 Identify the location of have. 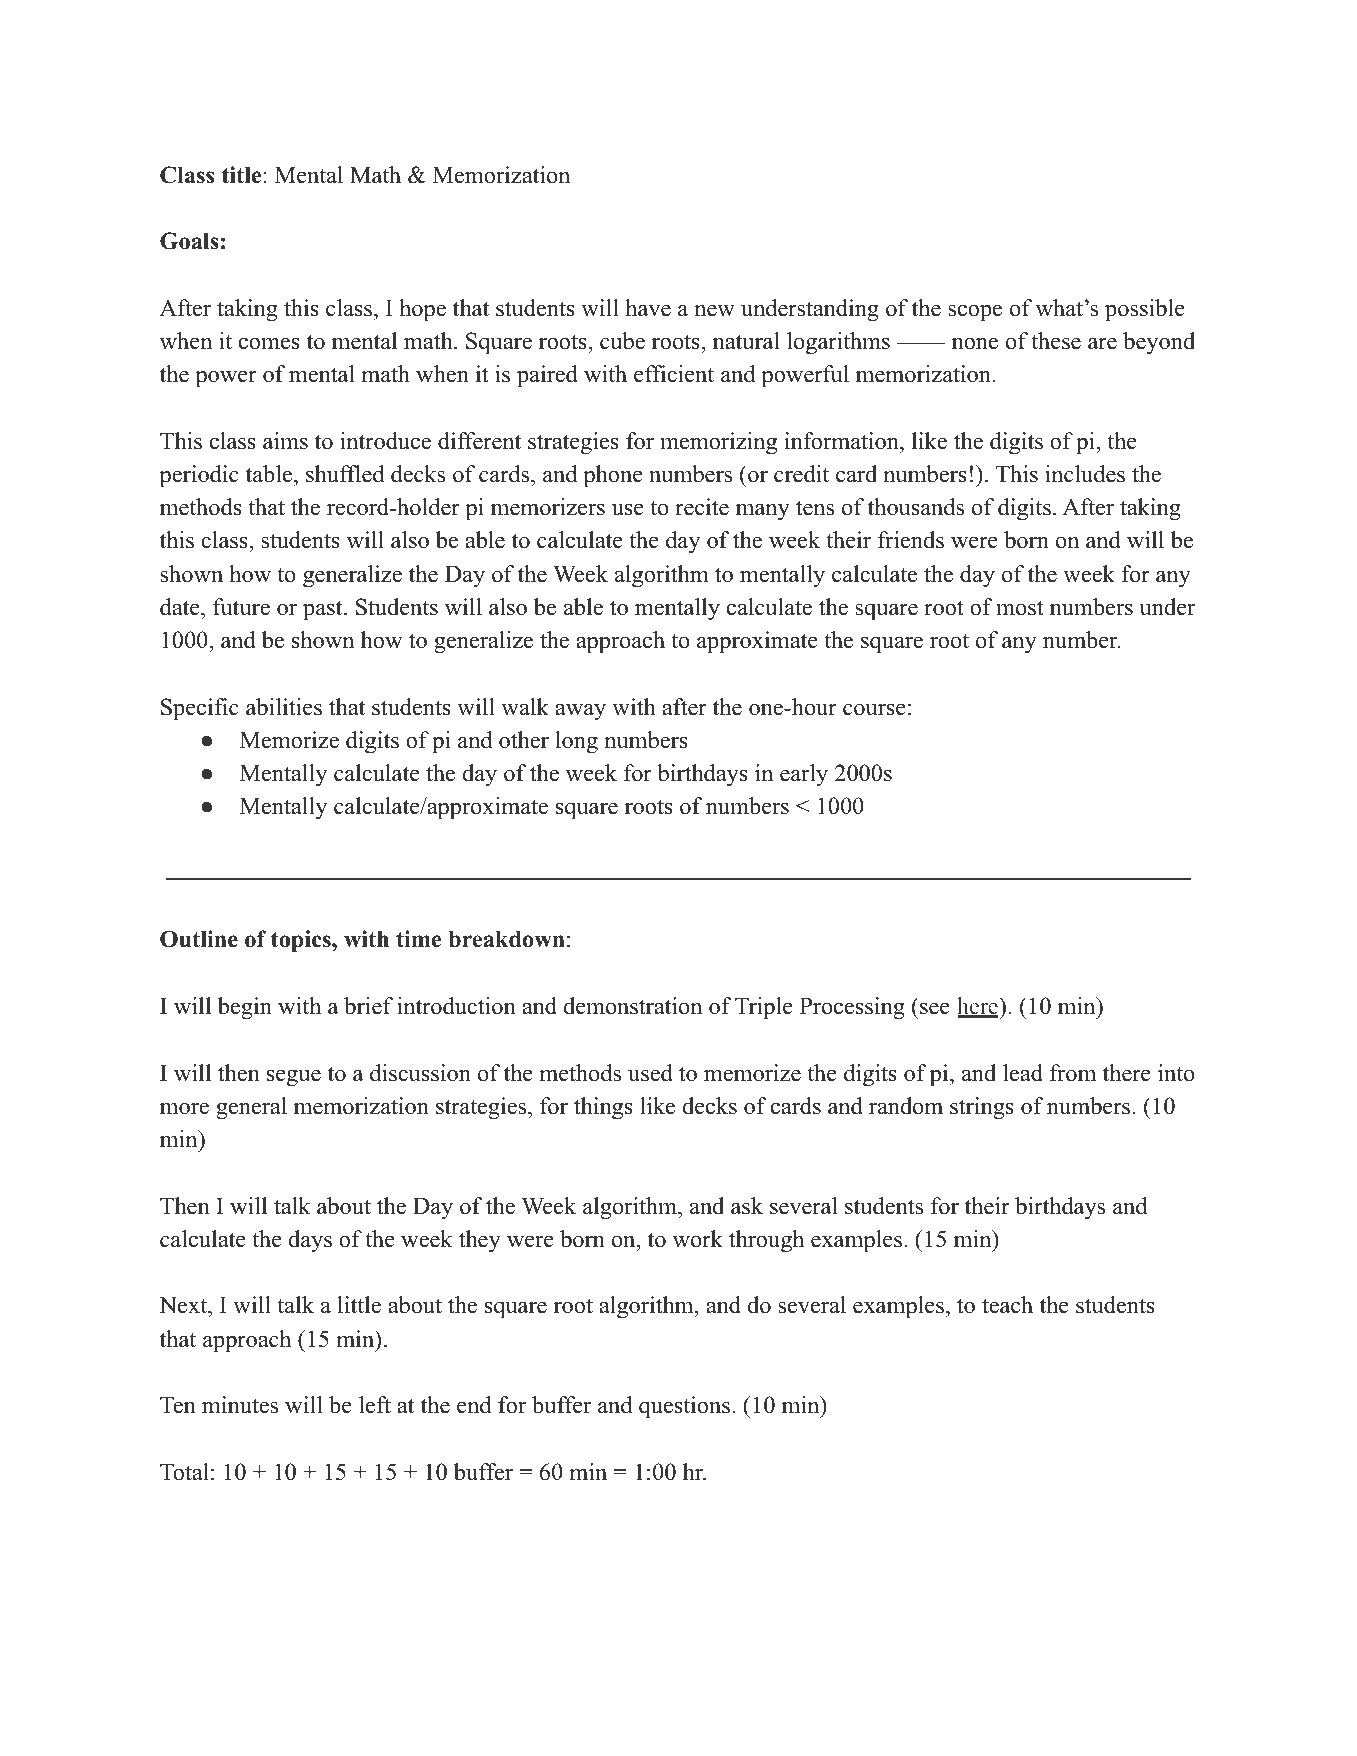
(648, 308).
